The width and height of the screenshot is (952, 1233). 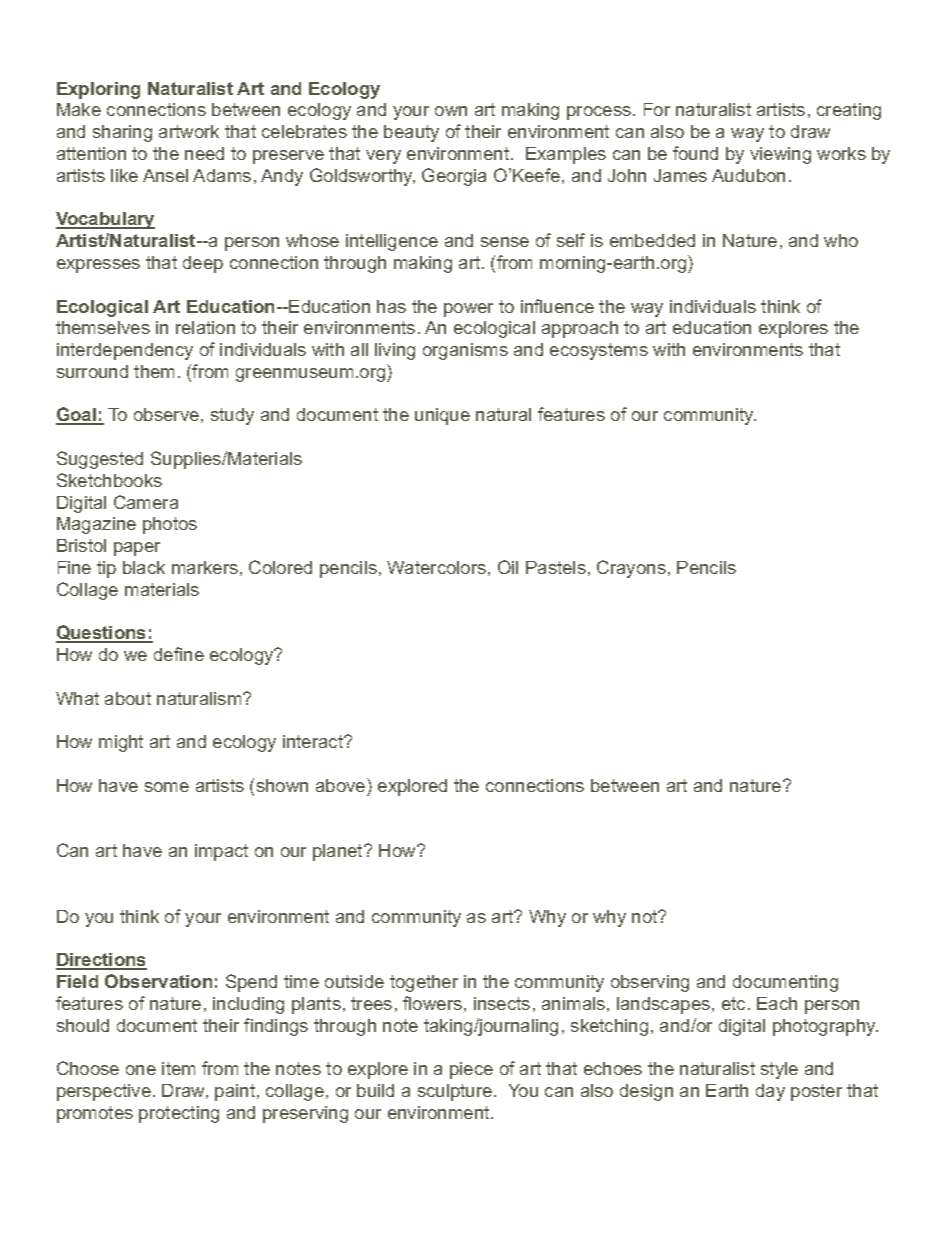 I want to click on artwork, so click(x=189, y=131).
